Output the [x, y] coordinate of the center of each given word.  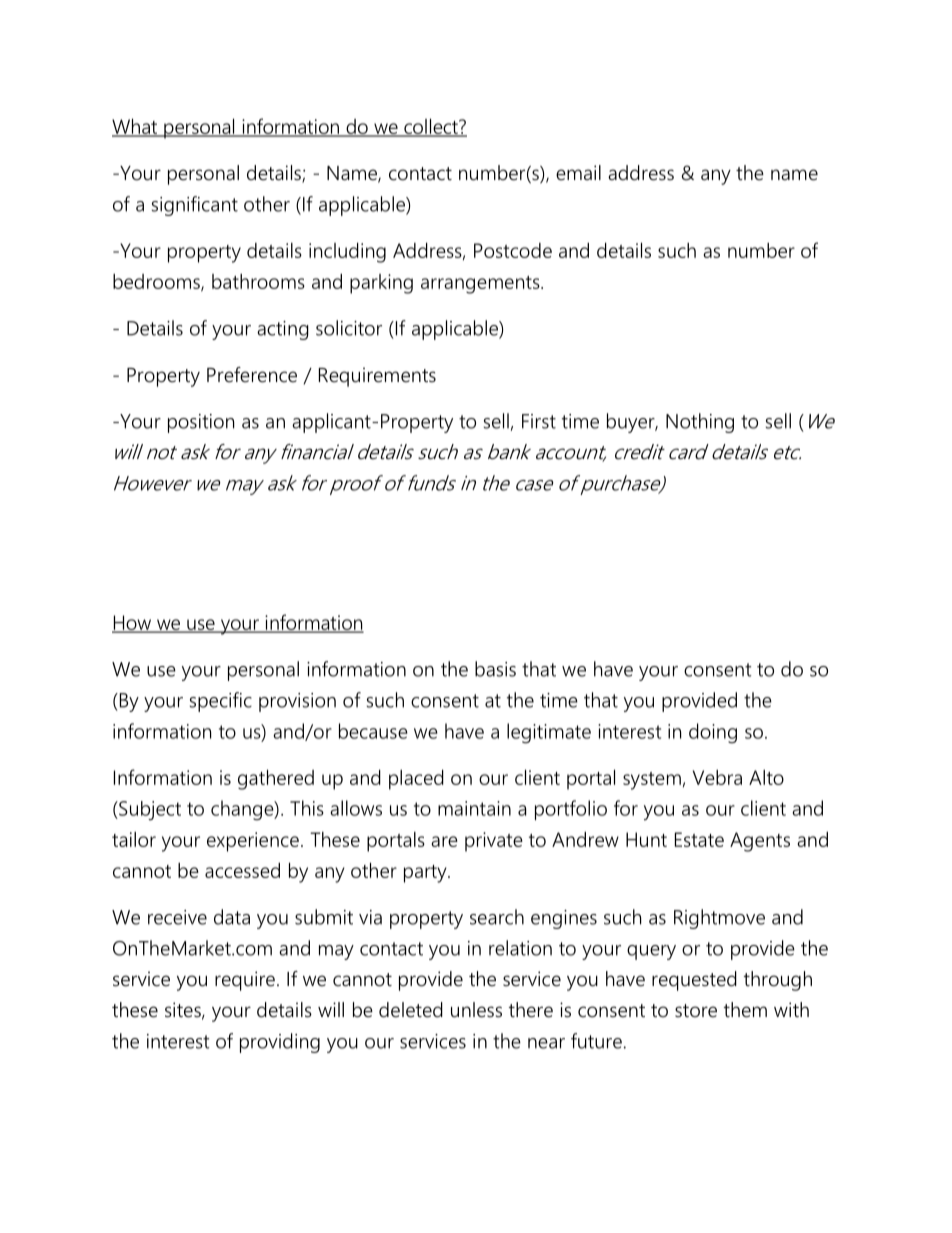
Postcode [513, 250]
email [578, 173]
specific [221, 702]
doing [713, 733]
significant [195, 206]
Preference [252, 375]
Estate [699, 839]
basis [495, 669]
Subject [149, 811]
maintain [474, 808]
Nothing [700, 423]
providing [280, 1043]
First [539, 421]
